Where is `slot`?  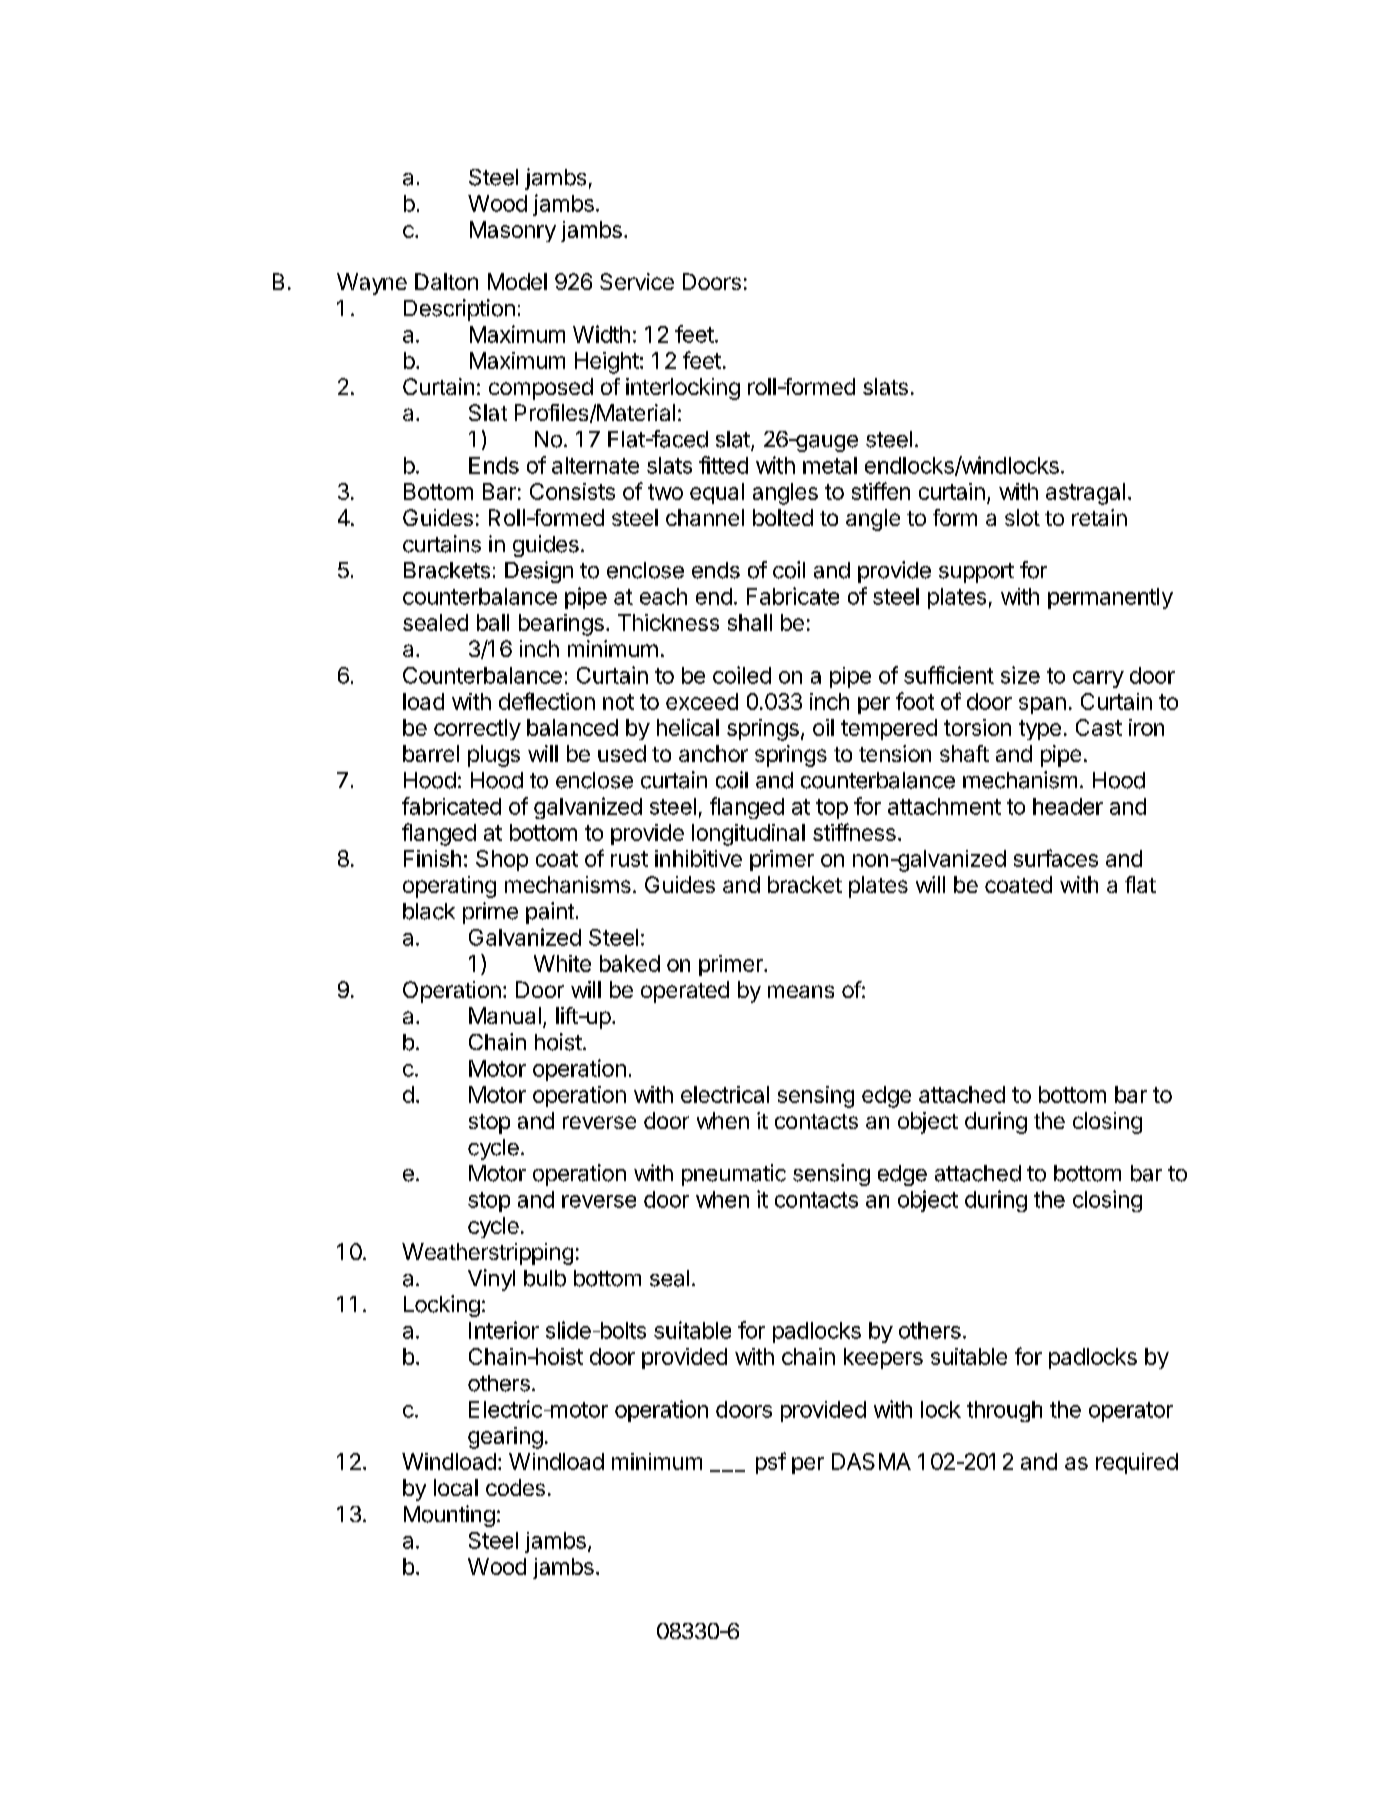
slot is located at coordinates (1022, 517).
